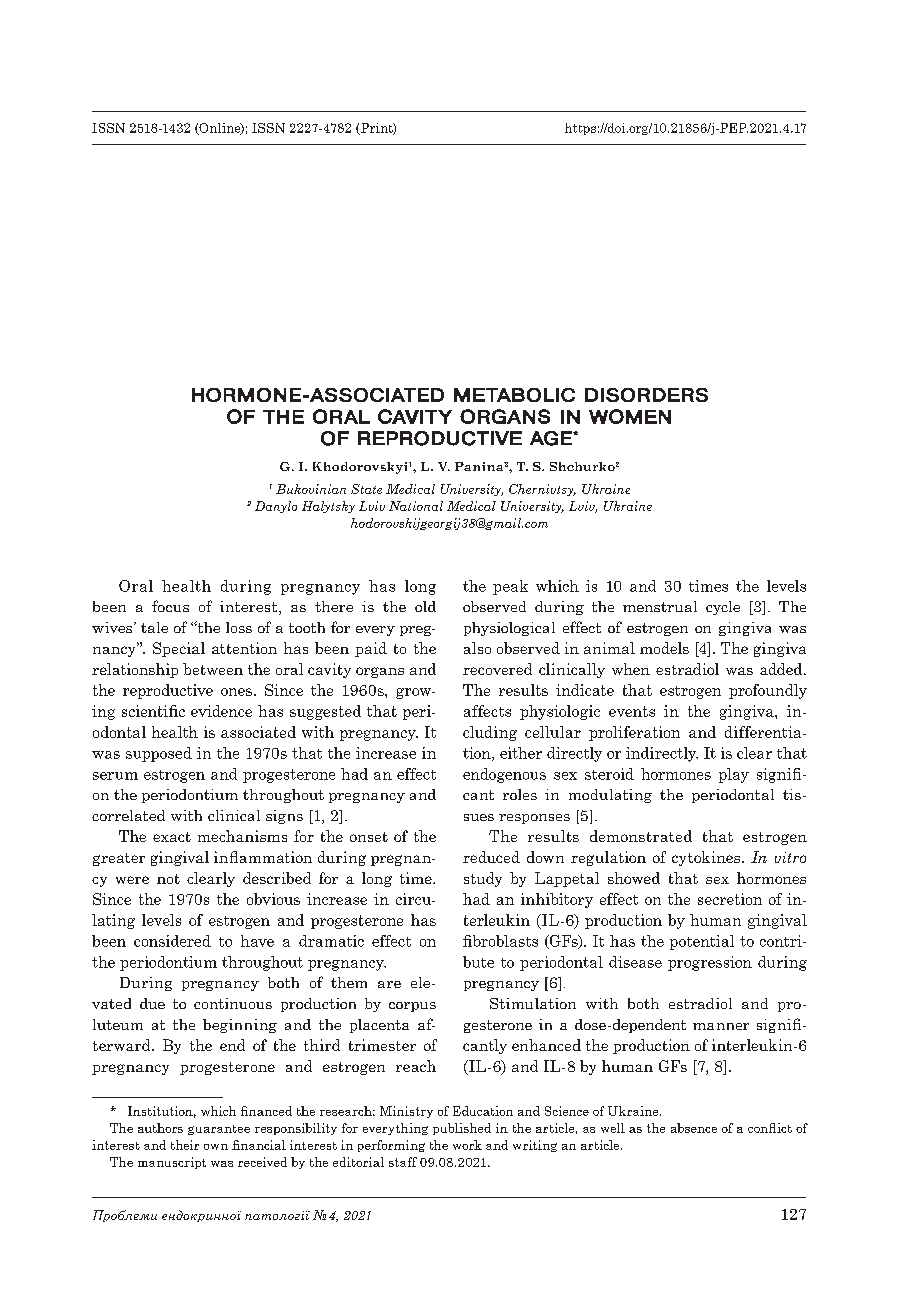 The width and height of the page is (921, 1316). What do you see at coordinates (646, 395) in the page?
I see `DISORDERS` at bounding box center [646, 395].
